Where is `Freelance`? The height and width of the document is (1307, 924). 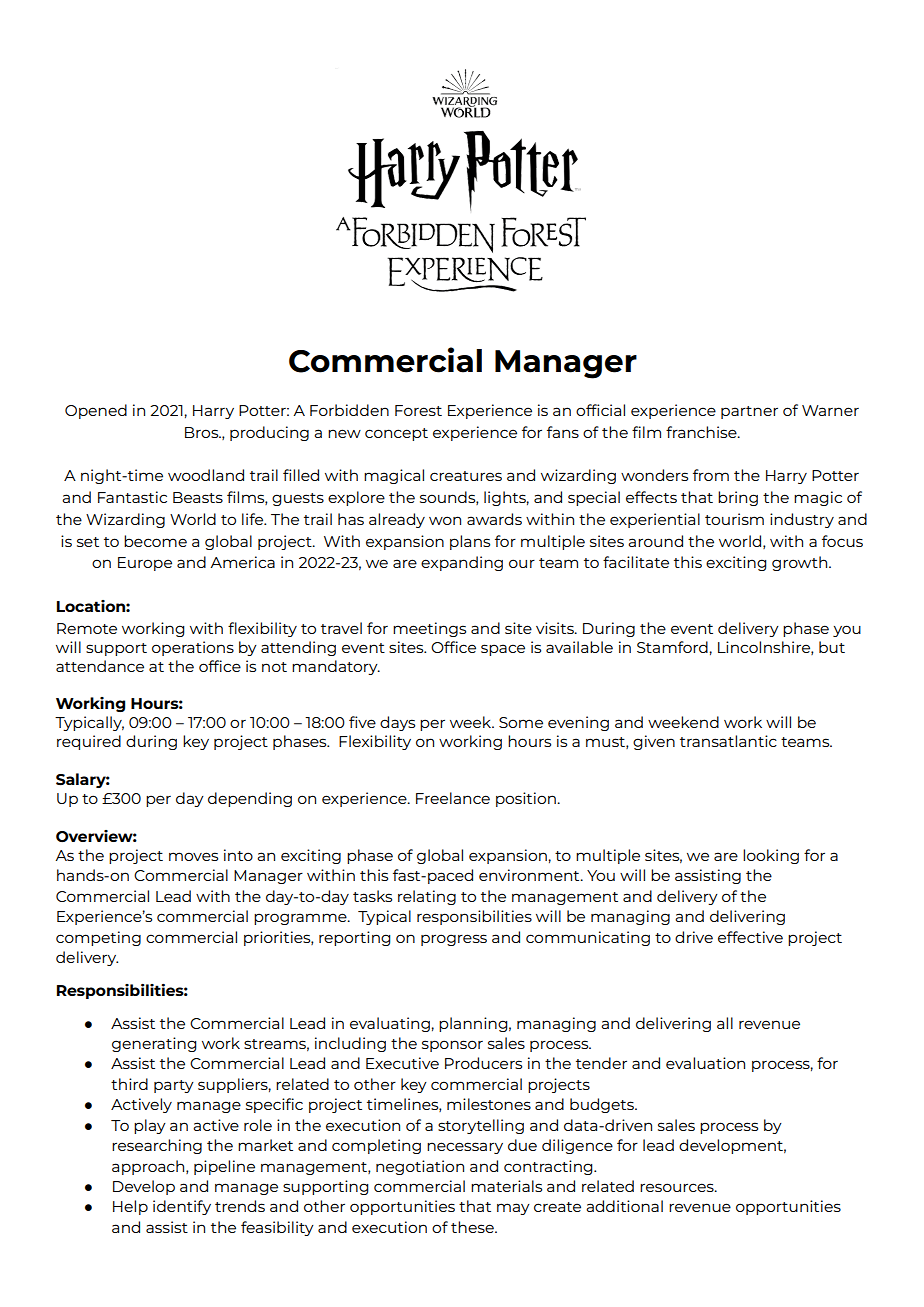 Freelance is located at coordinates (453, 798).
